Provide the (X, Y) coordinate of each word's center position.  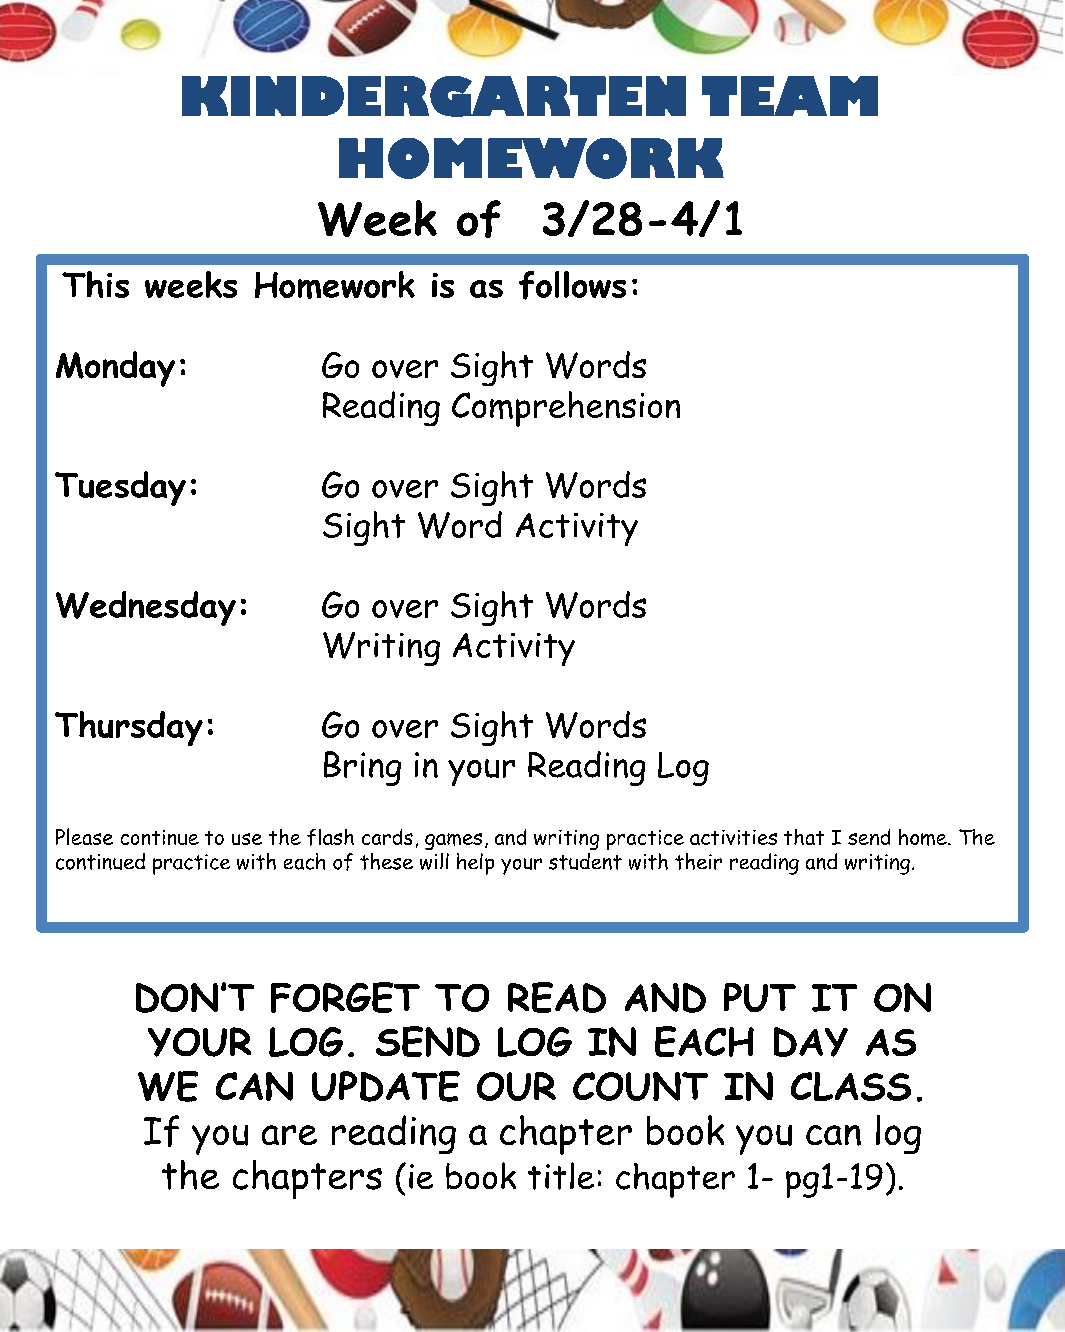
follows (572, 285)
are (289, 1135)
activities (733, 837)
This (95, 284)
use (247, 839)
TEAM (790, 96)
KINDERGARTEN (434, 96)
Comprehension (566, 409)
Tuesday (120, 488)
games (453, 841)
